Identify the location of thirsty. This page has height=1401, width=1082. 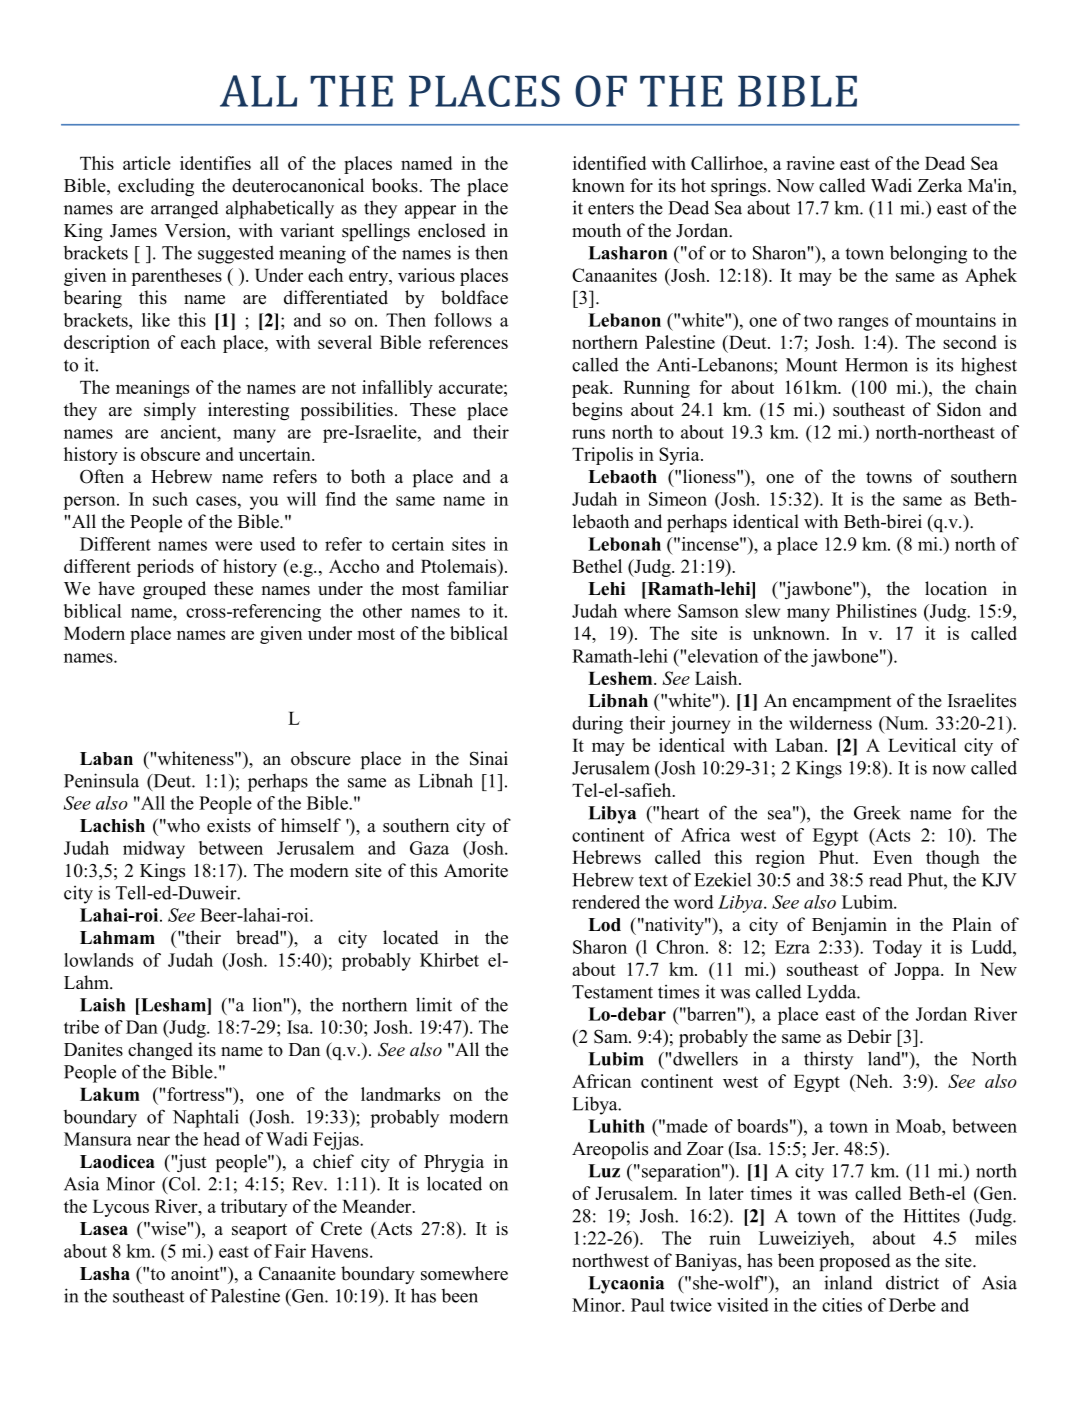
(828, 1060).
